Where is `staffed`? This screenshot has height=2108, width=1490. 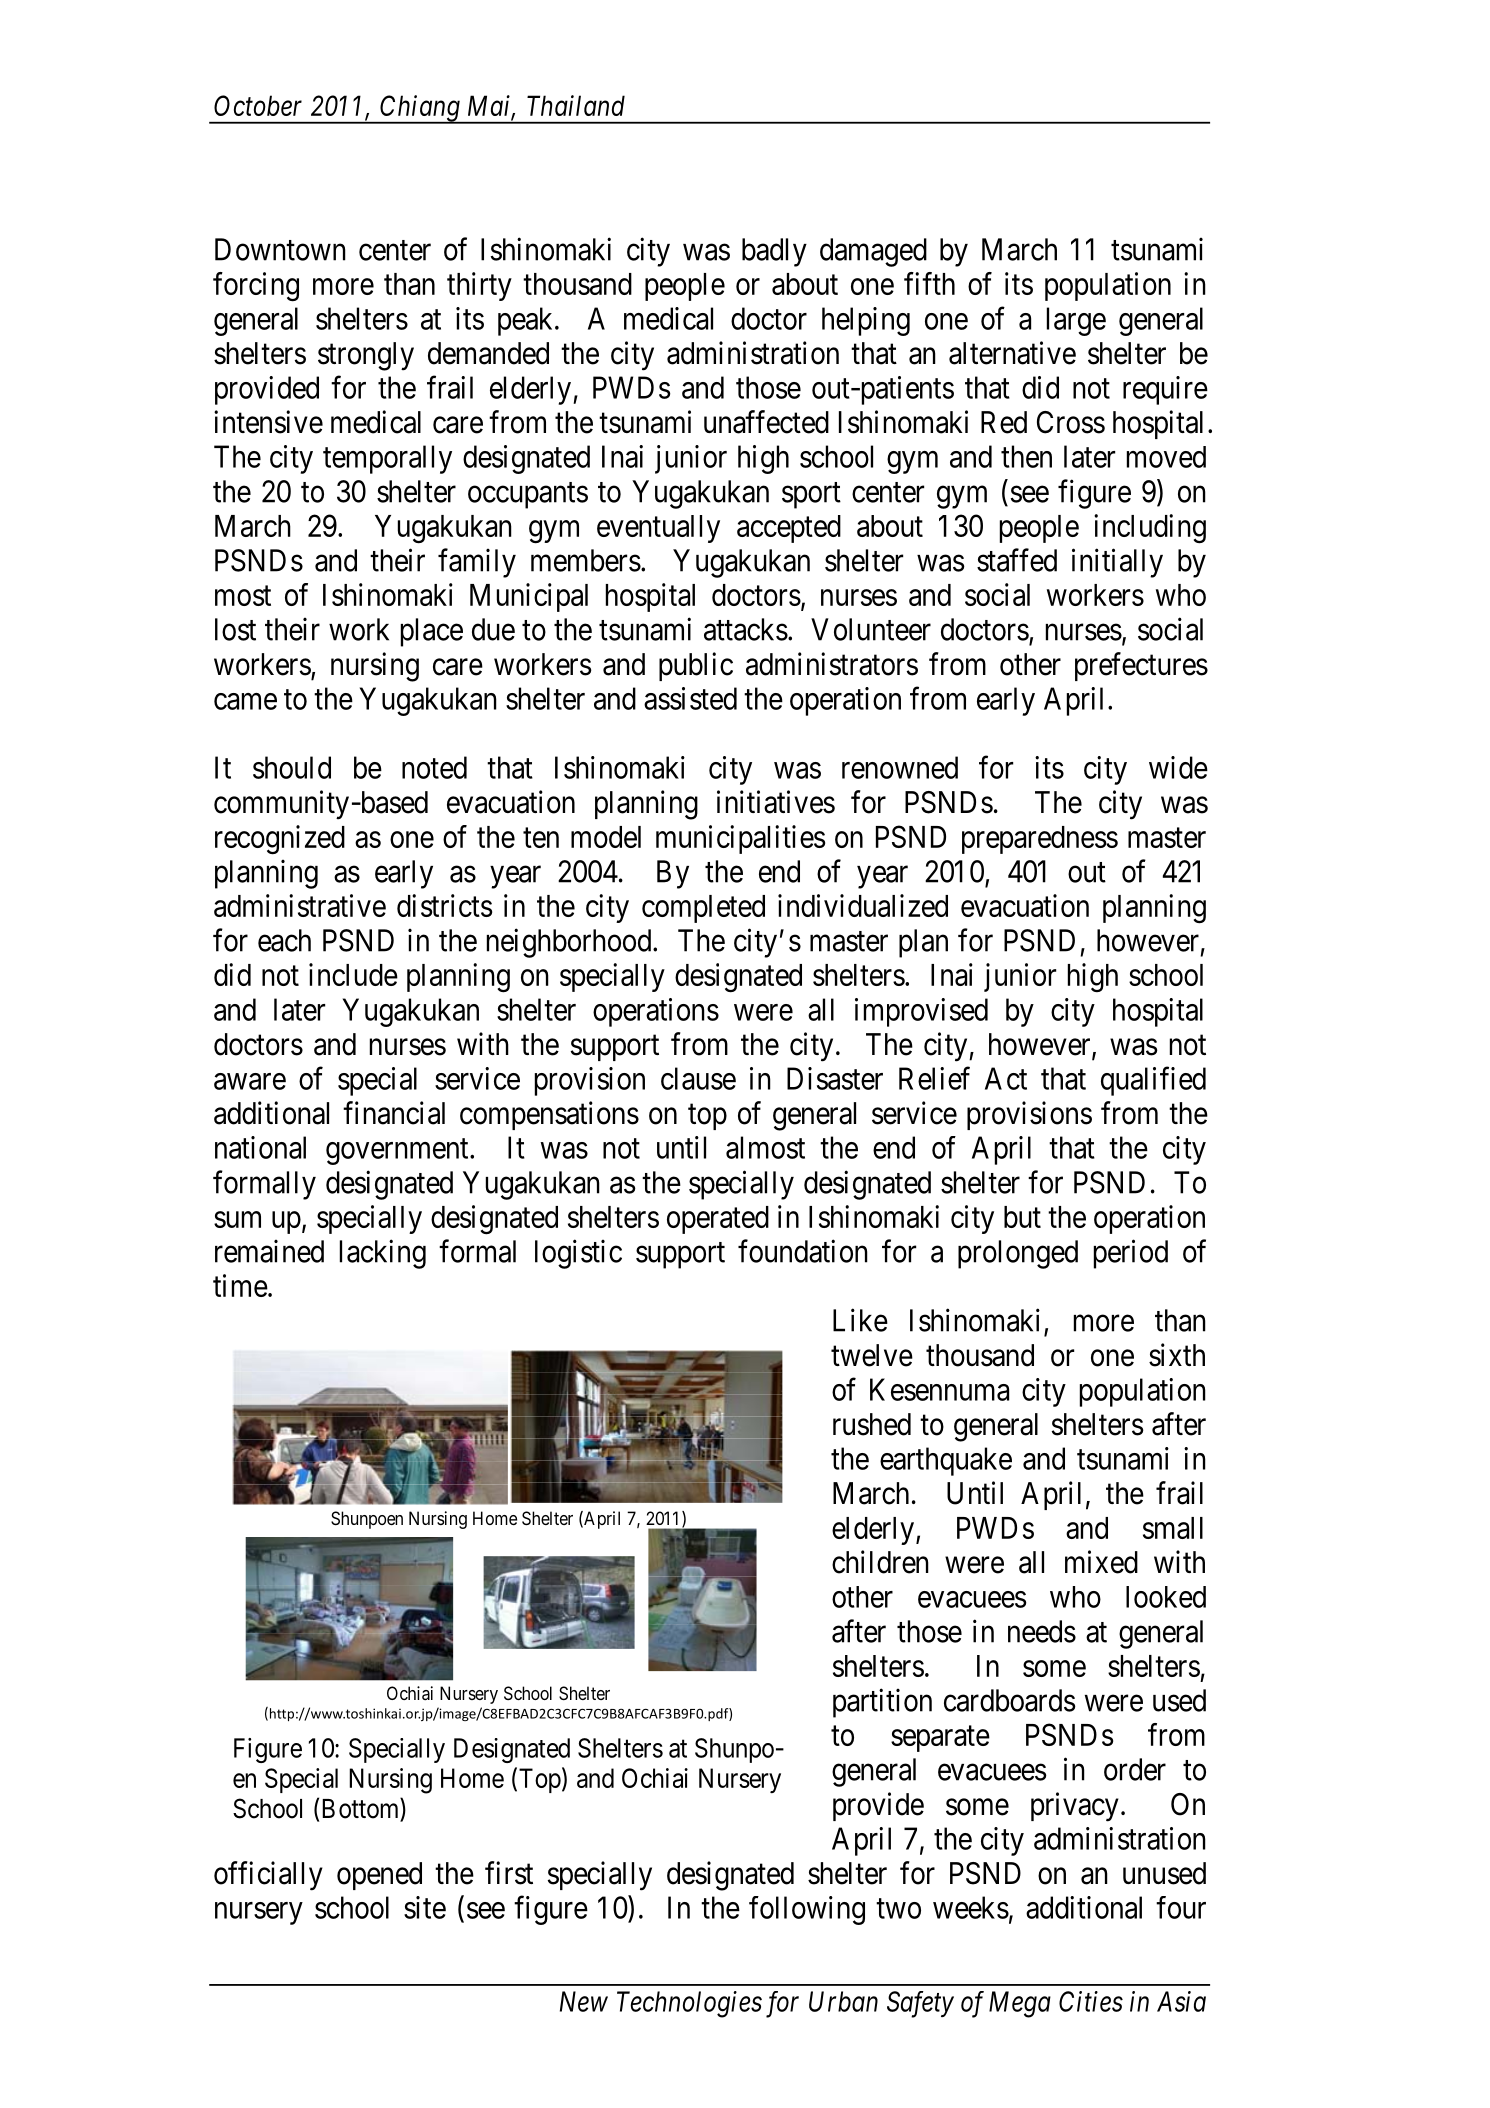
staffed is located at coordinates (1017, 560).
